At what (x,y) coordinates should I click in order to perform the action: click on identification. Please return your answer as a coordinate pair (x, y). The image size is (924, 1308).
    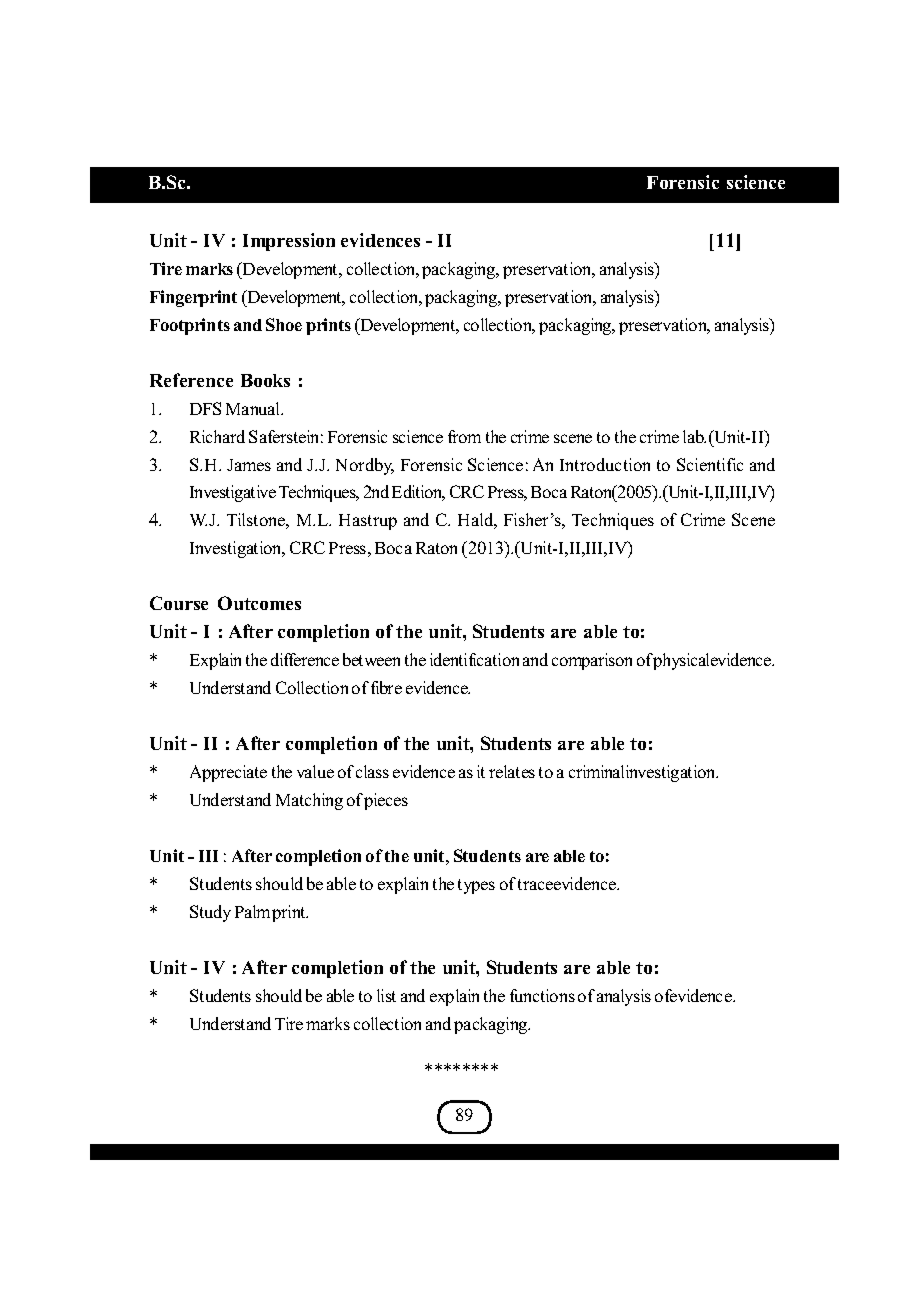
    Looking at the image, I should click on (474, 659).
